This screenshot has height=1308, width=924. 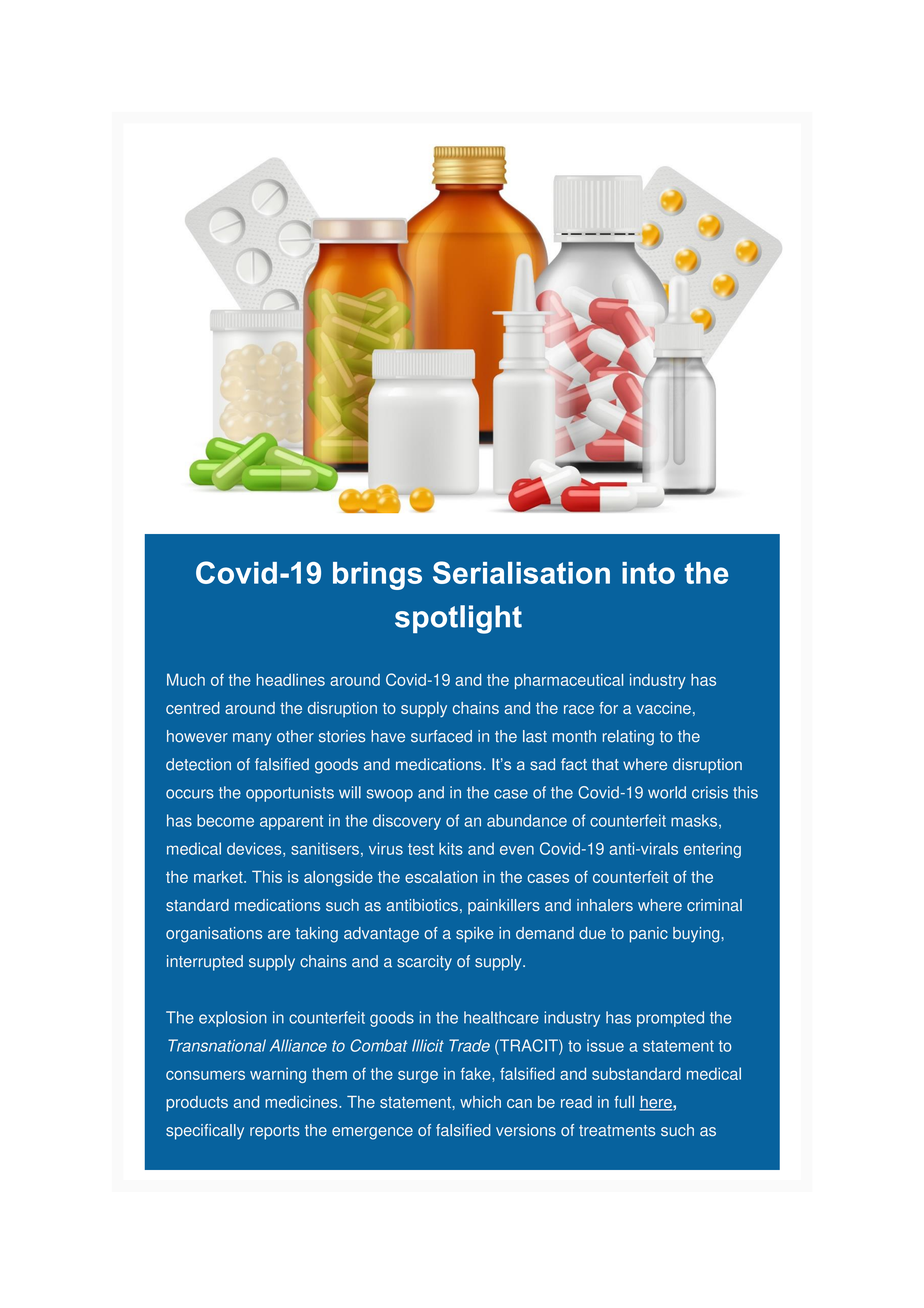 I want to click on kits, so click(x=451, y=848).
